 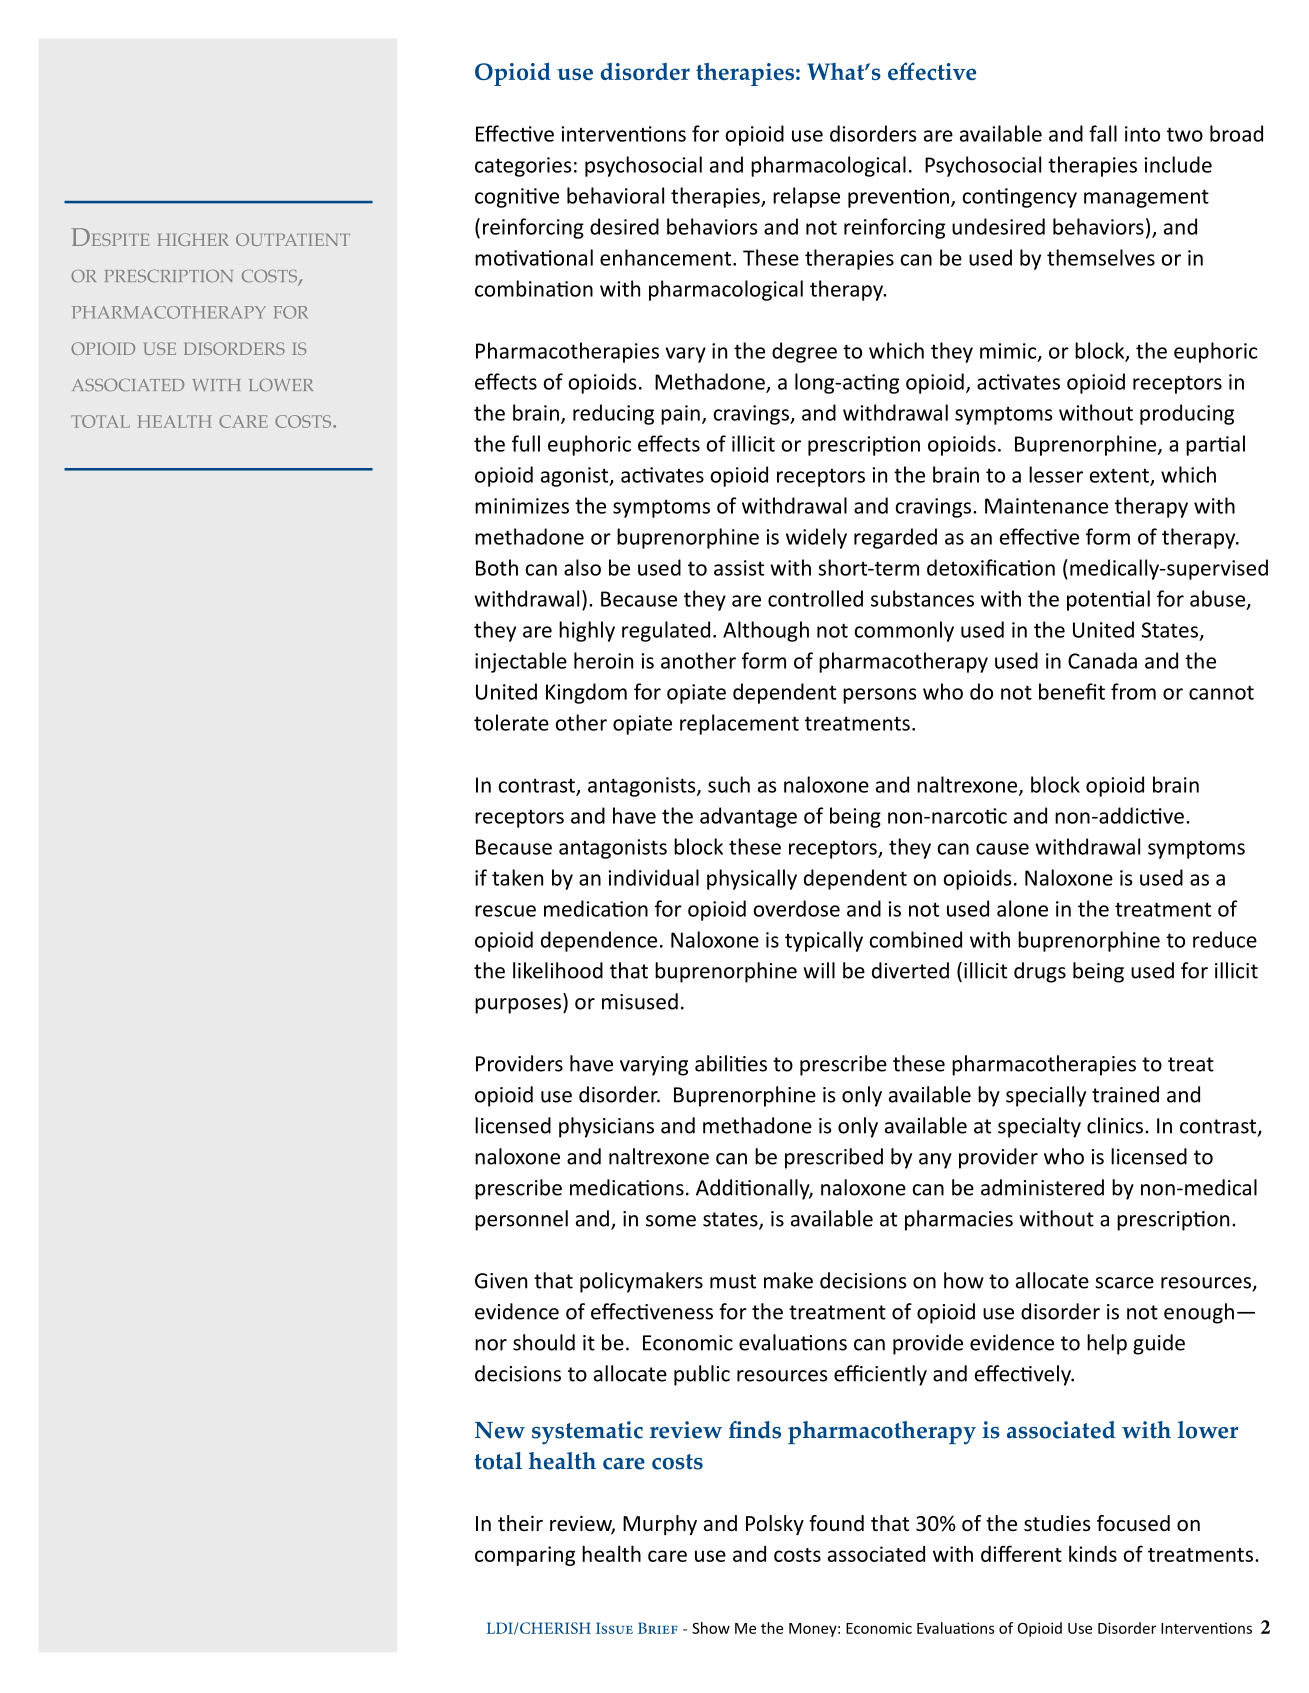 What do you see at coordinates (752, 879) in the document?
I see `physically` at bounding box center [752, 879].
